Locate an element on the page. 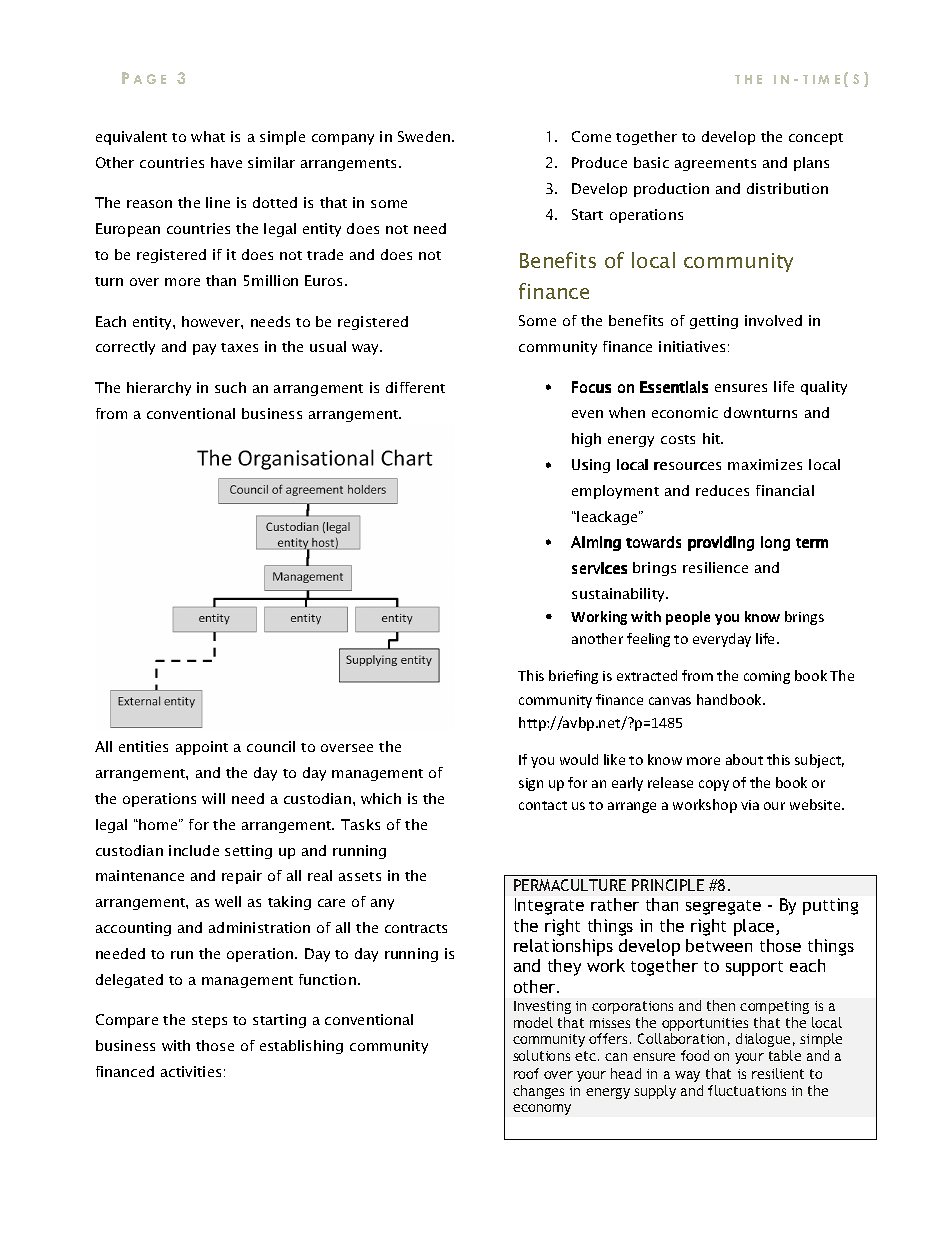 The image size is (952, 1233). such is located at coordinates (230, 387).
